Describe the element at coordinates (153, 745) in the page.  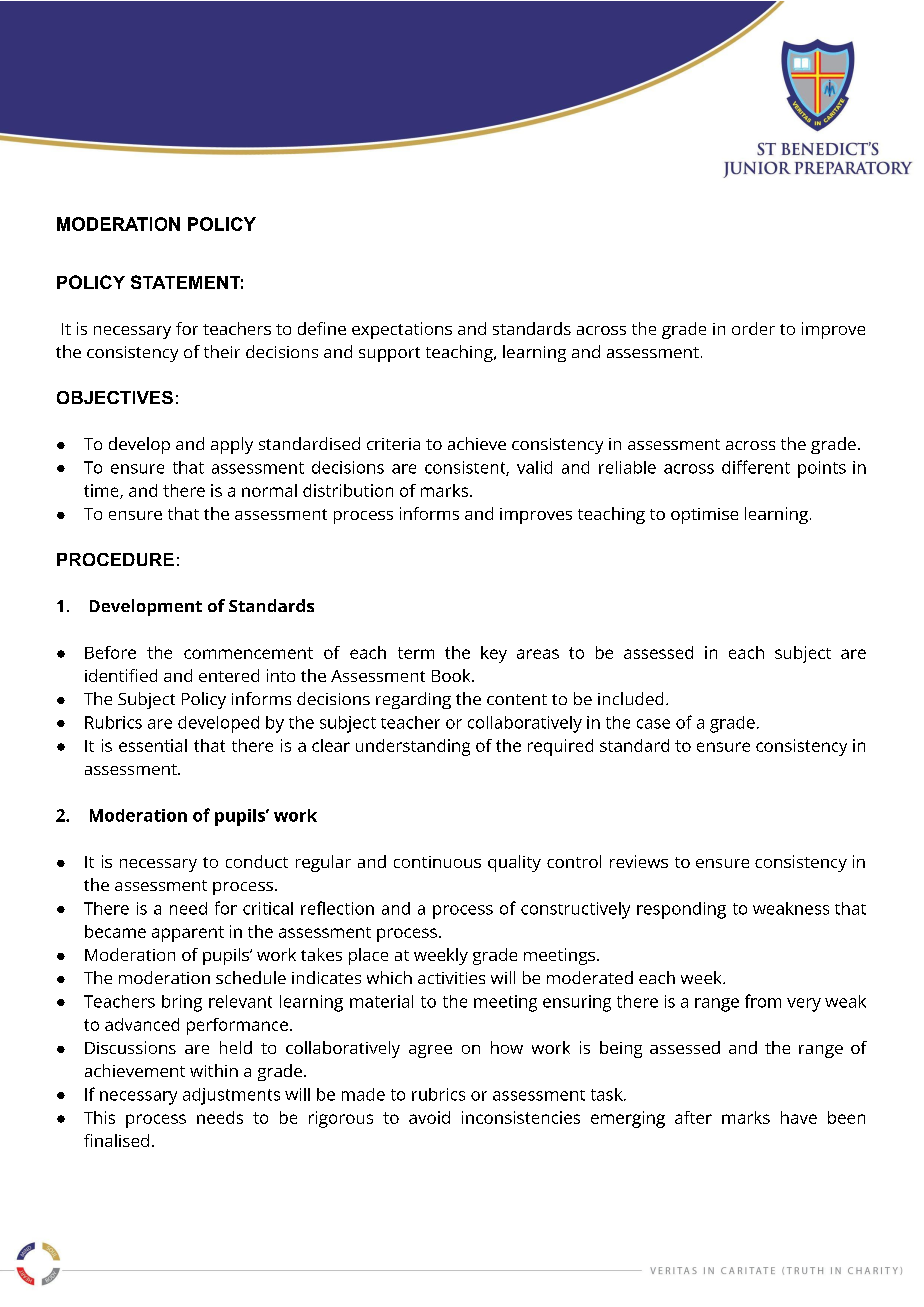
I see `essential` at that location.
